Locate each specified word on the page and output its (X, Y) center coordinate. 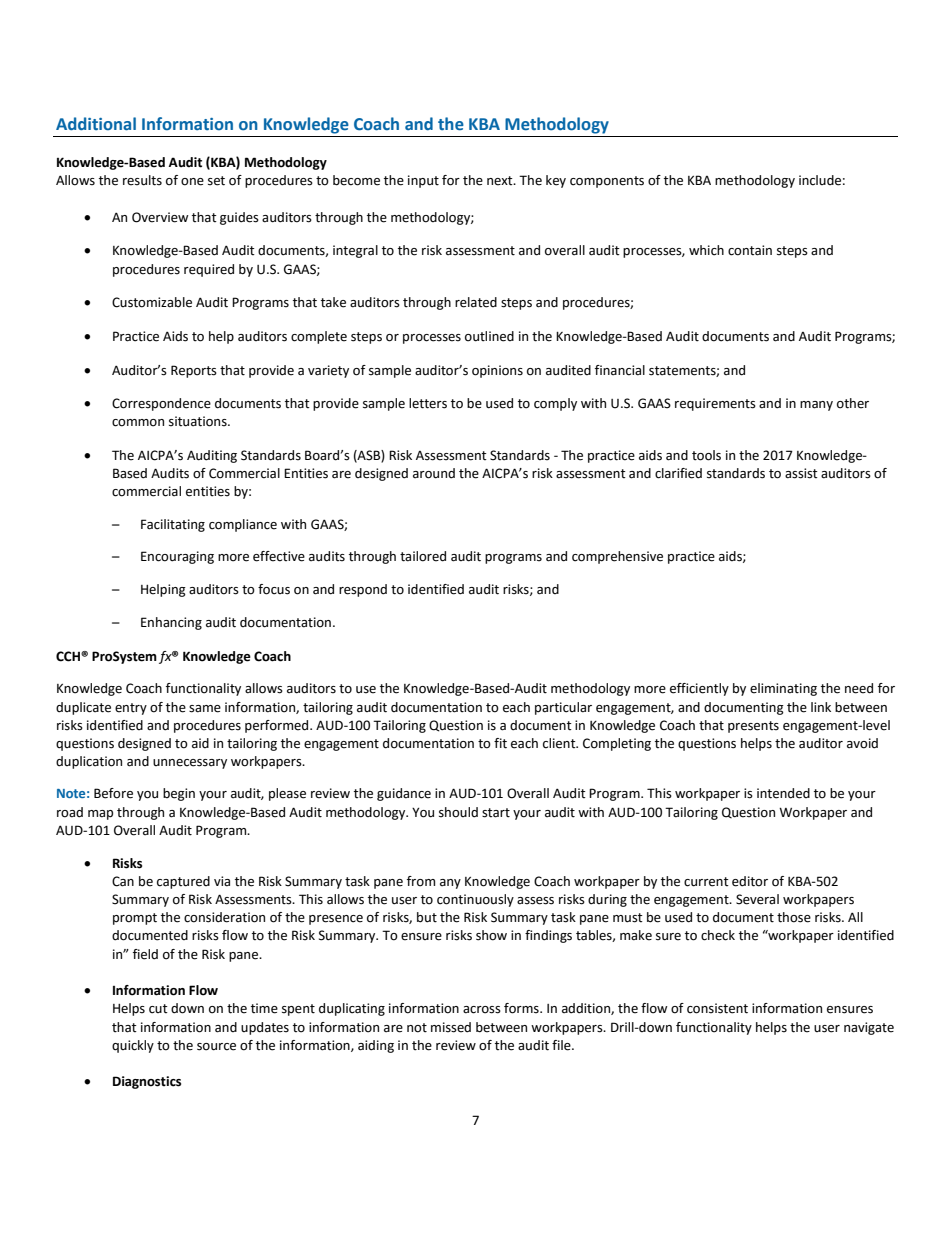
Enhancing (171, 623)
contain (750, 250)
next (501, 181)
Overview (160, 217)
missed (451, 1027)
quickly (133, 1046)
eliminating (783, 689)
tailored (423, 556)
